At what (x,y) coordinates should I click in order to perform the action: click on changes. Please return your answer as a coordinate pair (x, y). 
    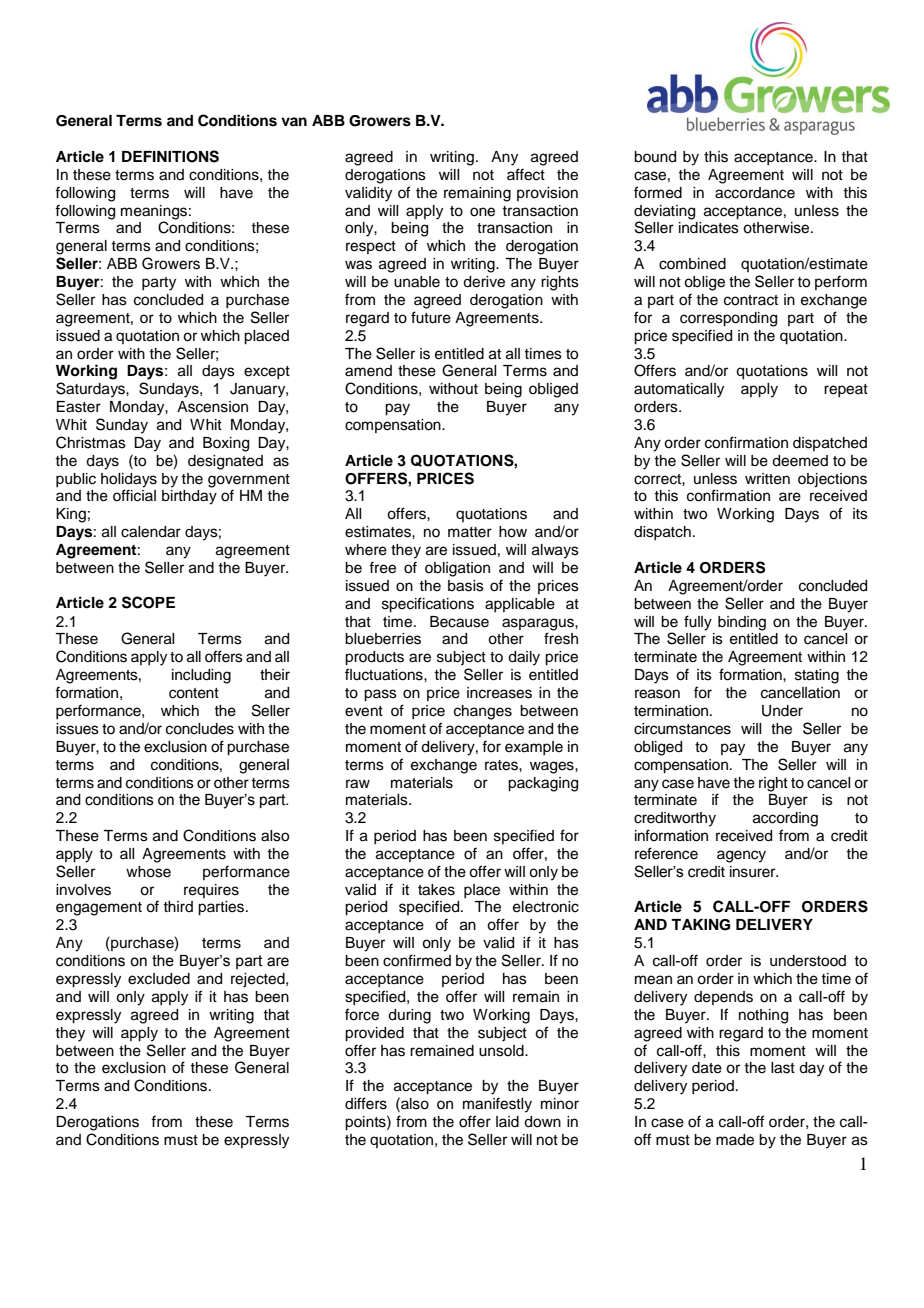
    Looking at the image, I should click on (483, 712).
